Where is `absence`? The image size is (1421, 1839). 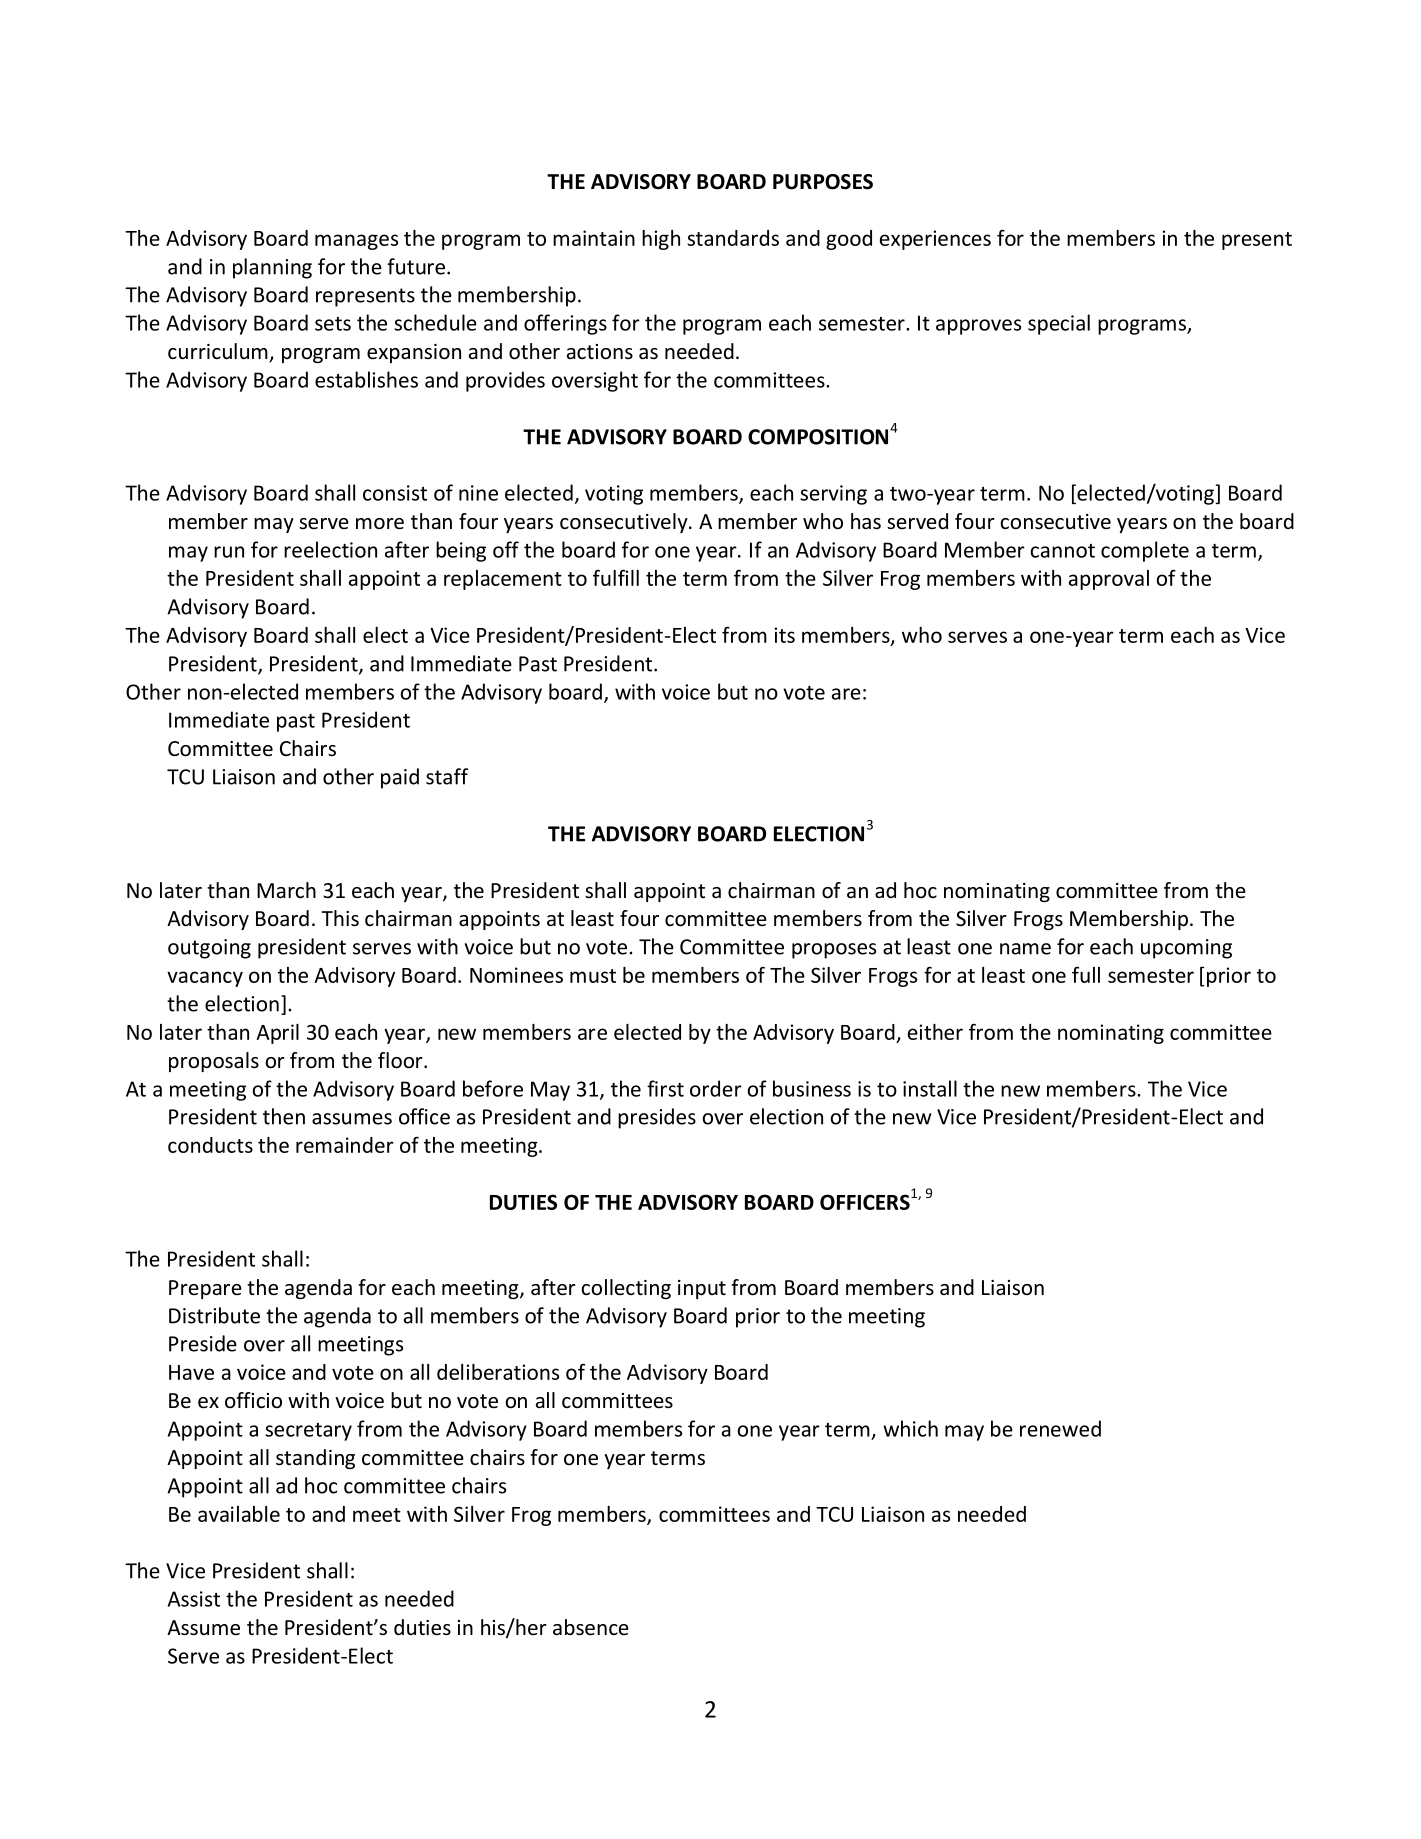
absence is located at coordinates (591, 1627).
